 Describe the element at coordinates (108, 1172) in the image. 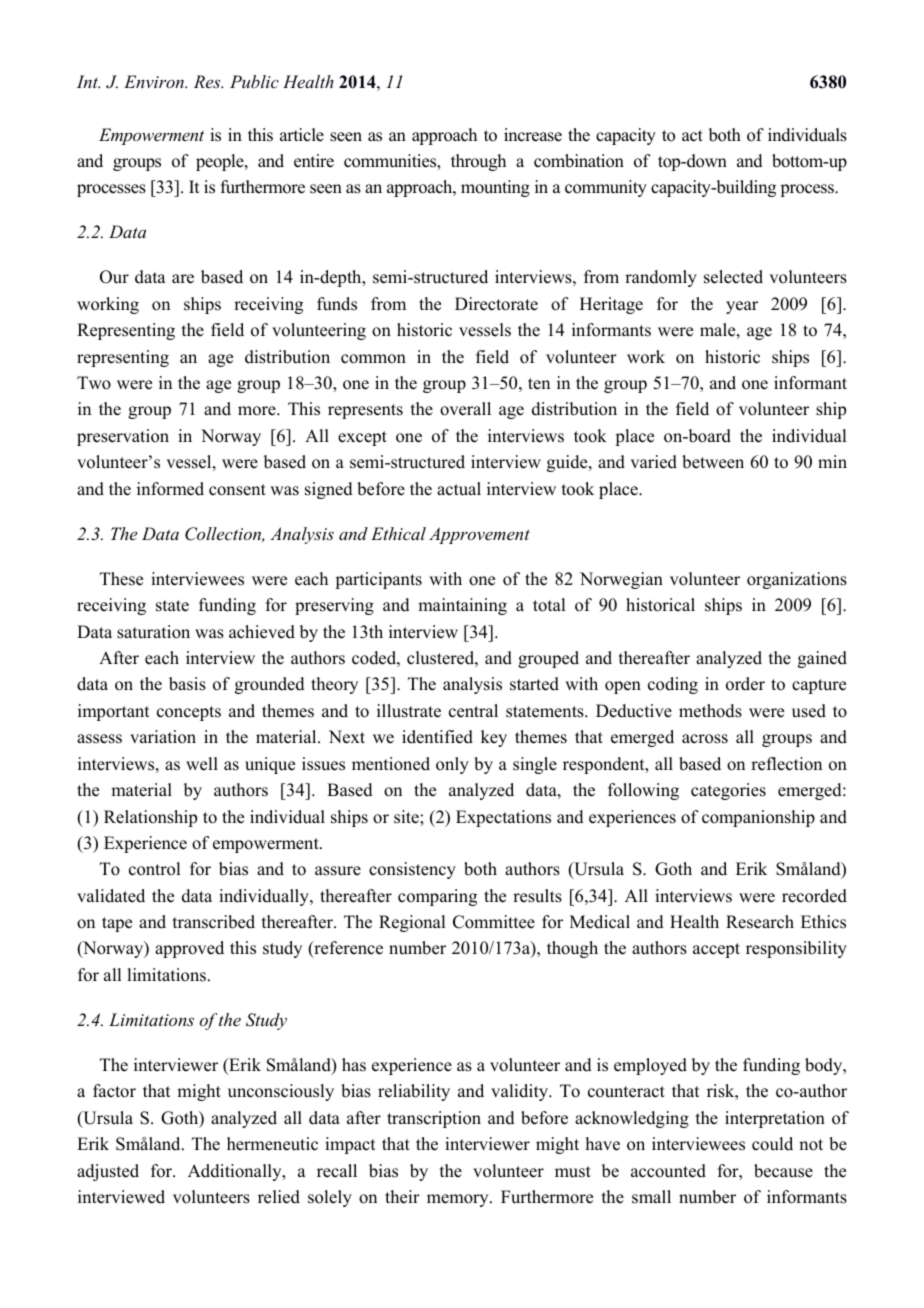

I see `adjusted` at that location.
